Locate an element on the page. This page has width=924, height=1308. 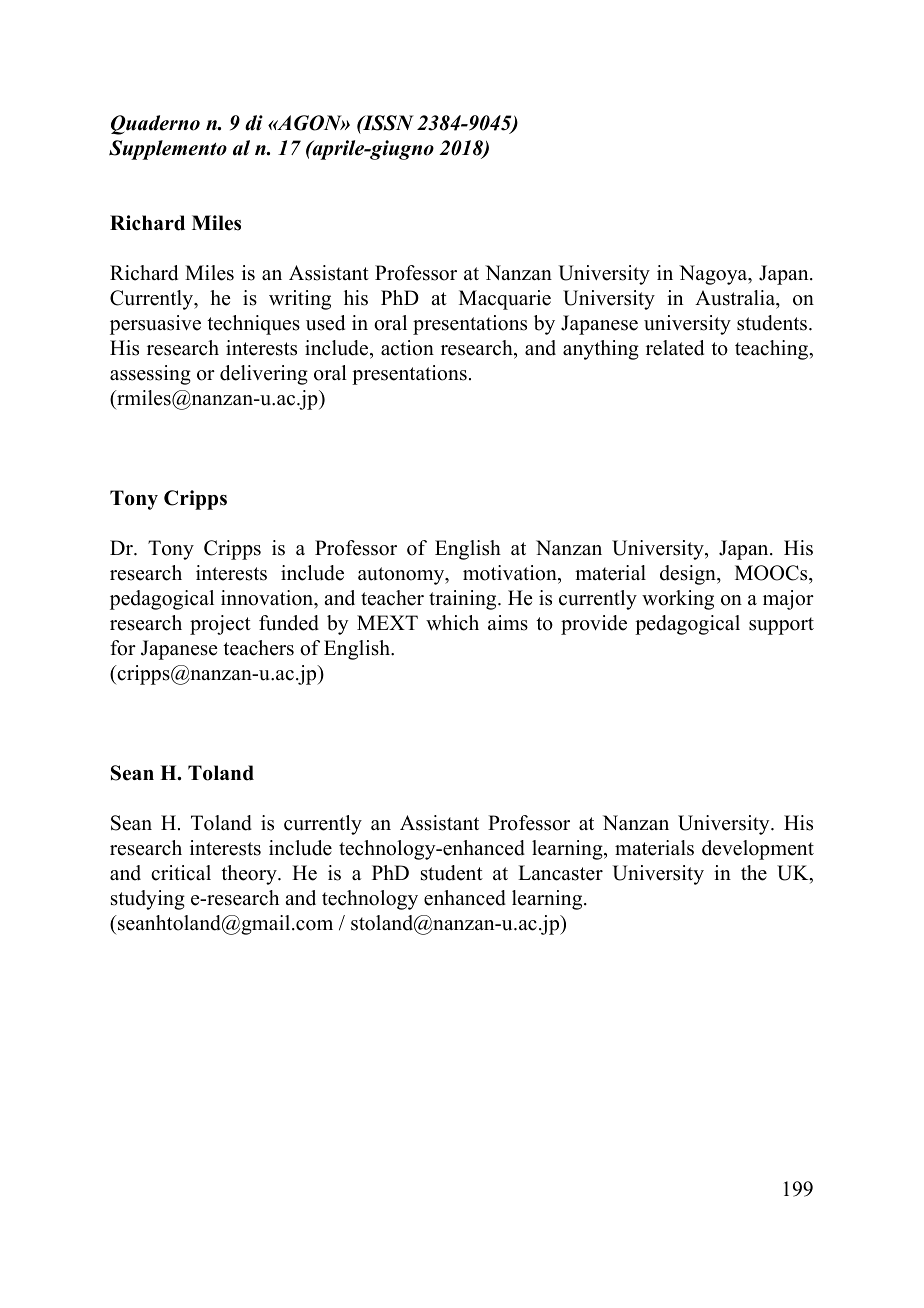
which is located at coordinates (452, 623).
